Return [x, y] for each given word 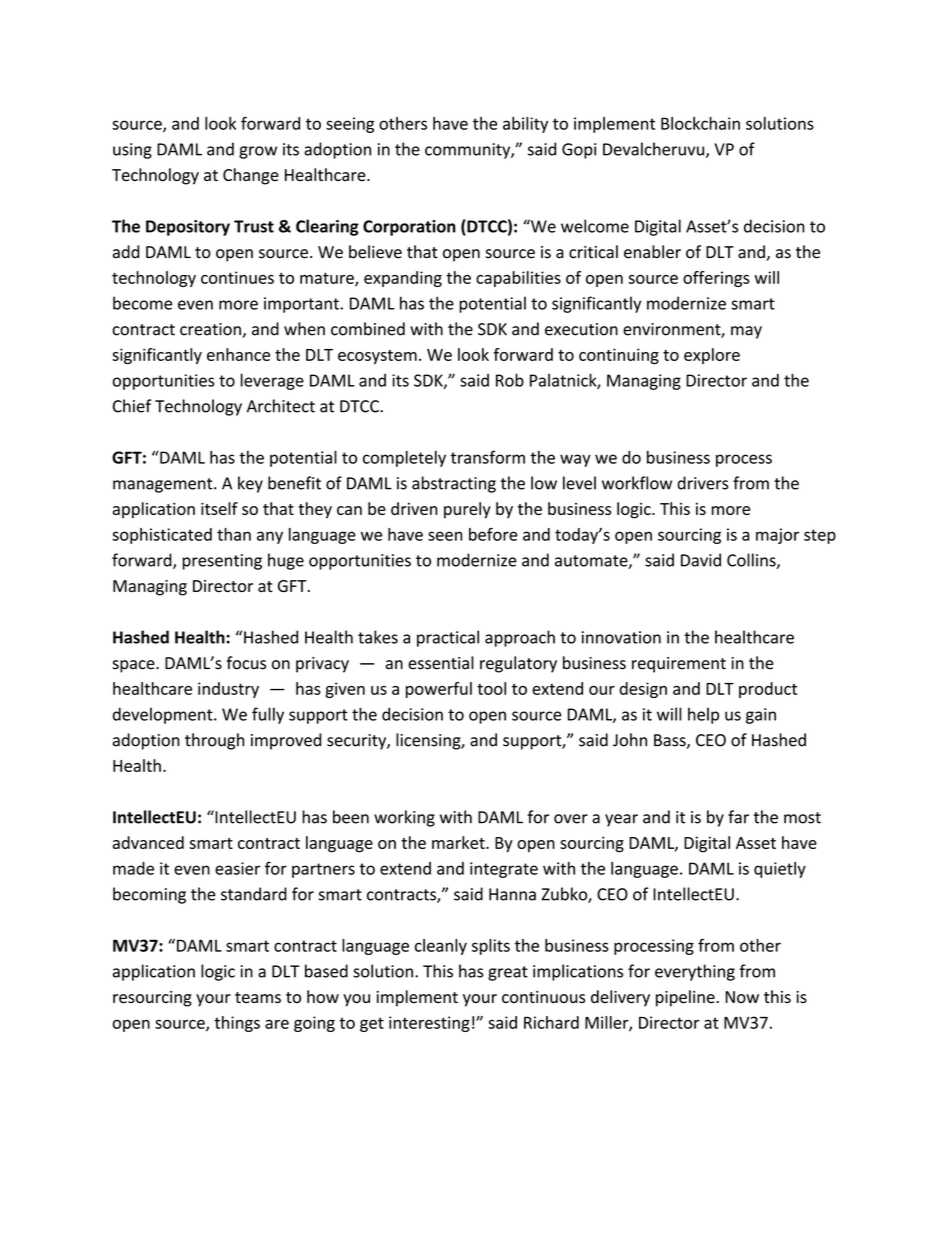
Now [742, 997]
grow [258, 152]
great [508, 973]
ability [525, 125]
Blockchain [700, 123]
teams [258, 998]
